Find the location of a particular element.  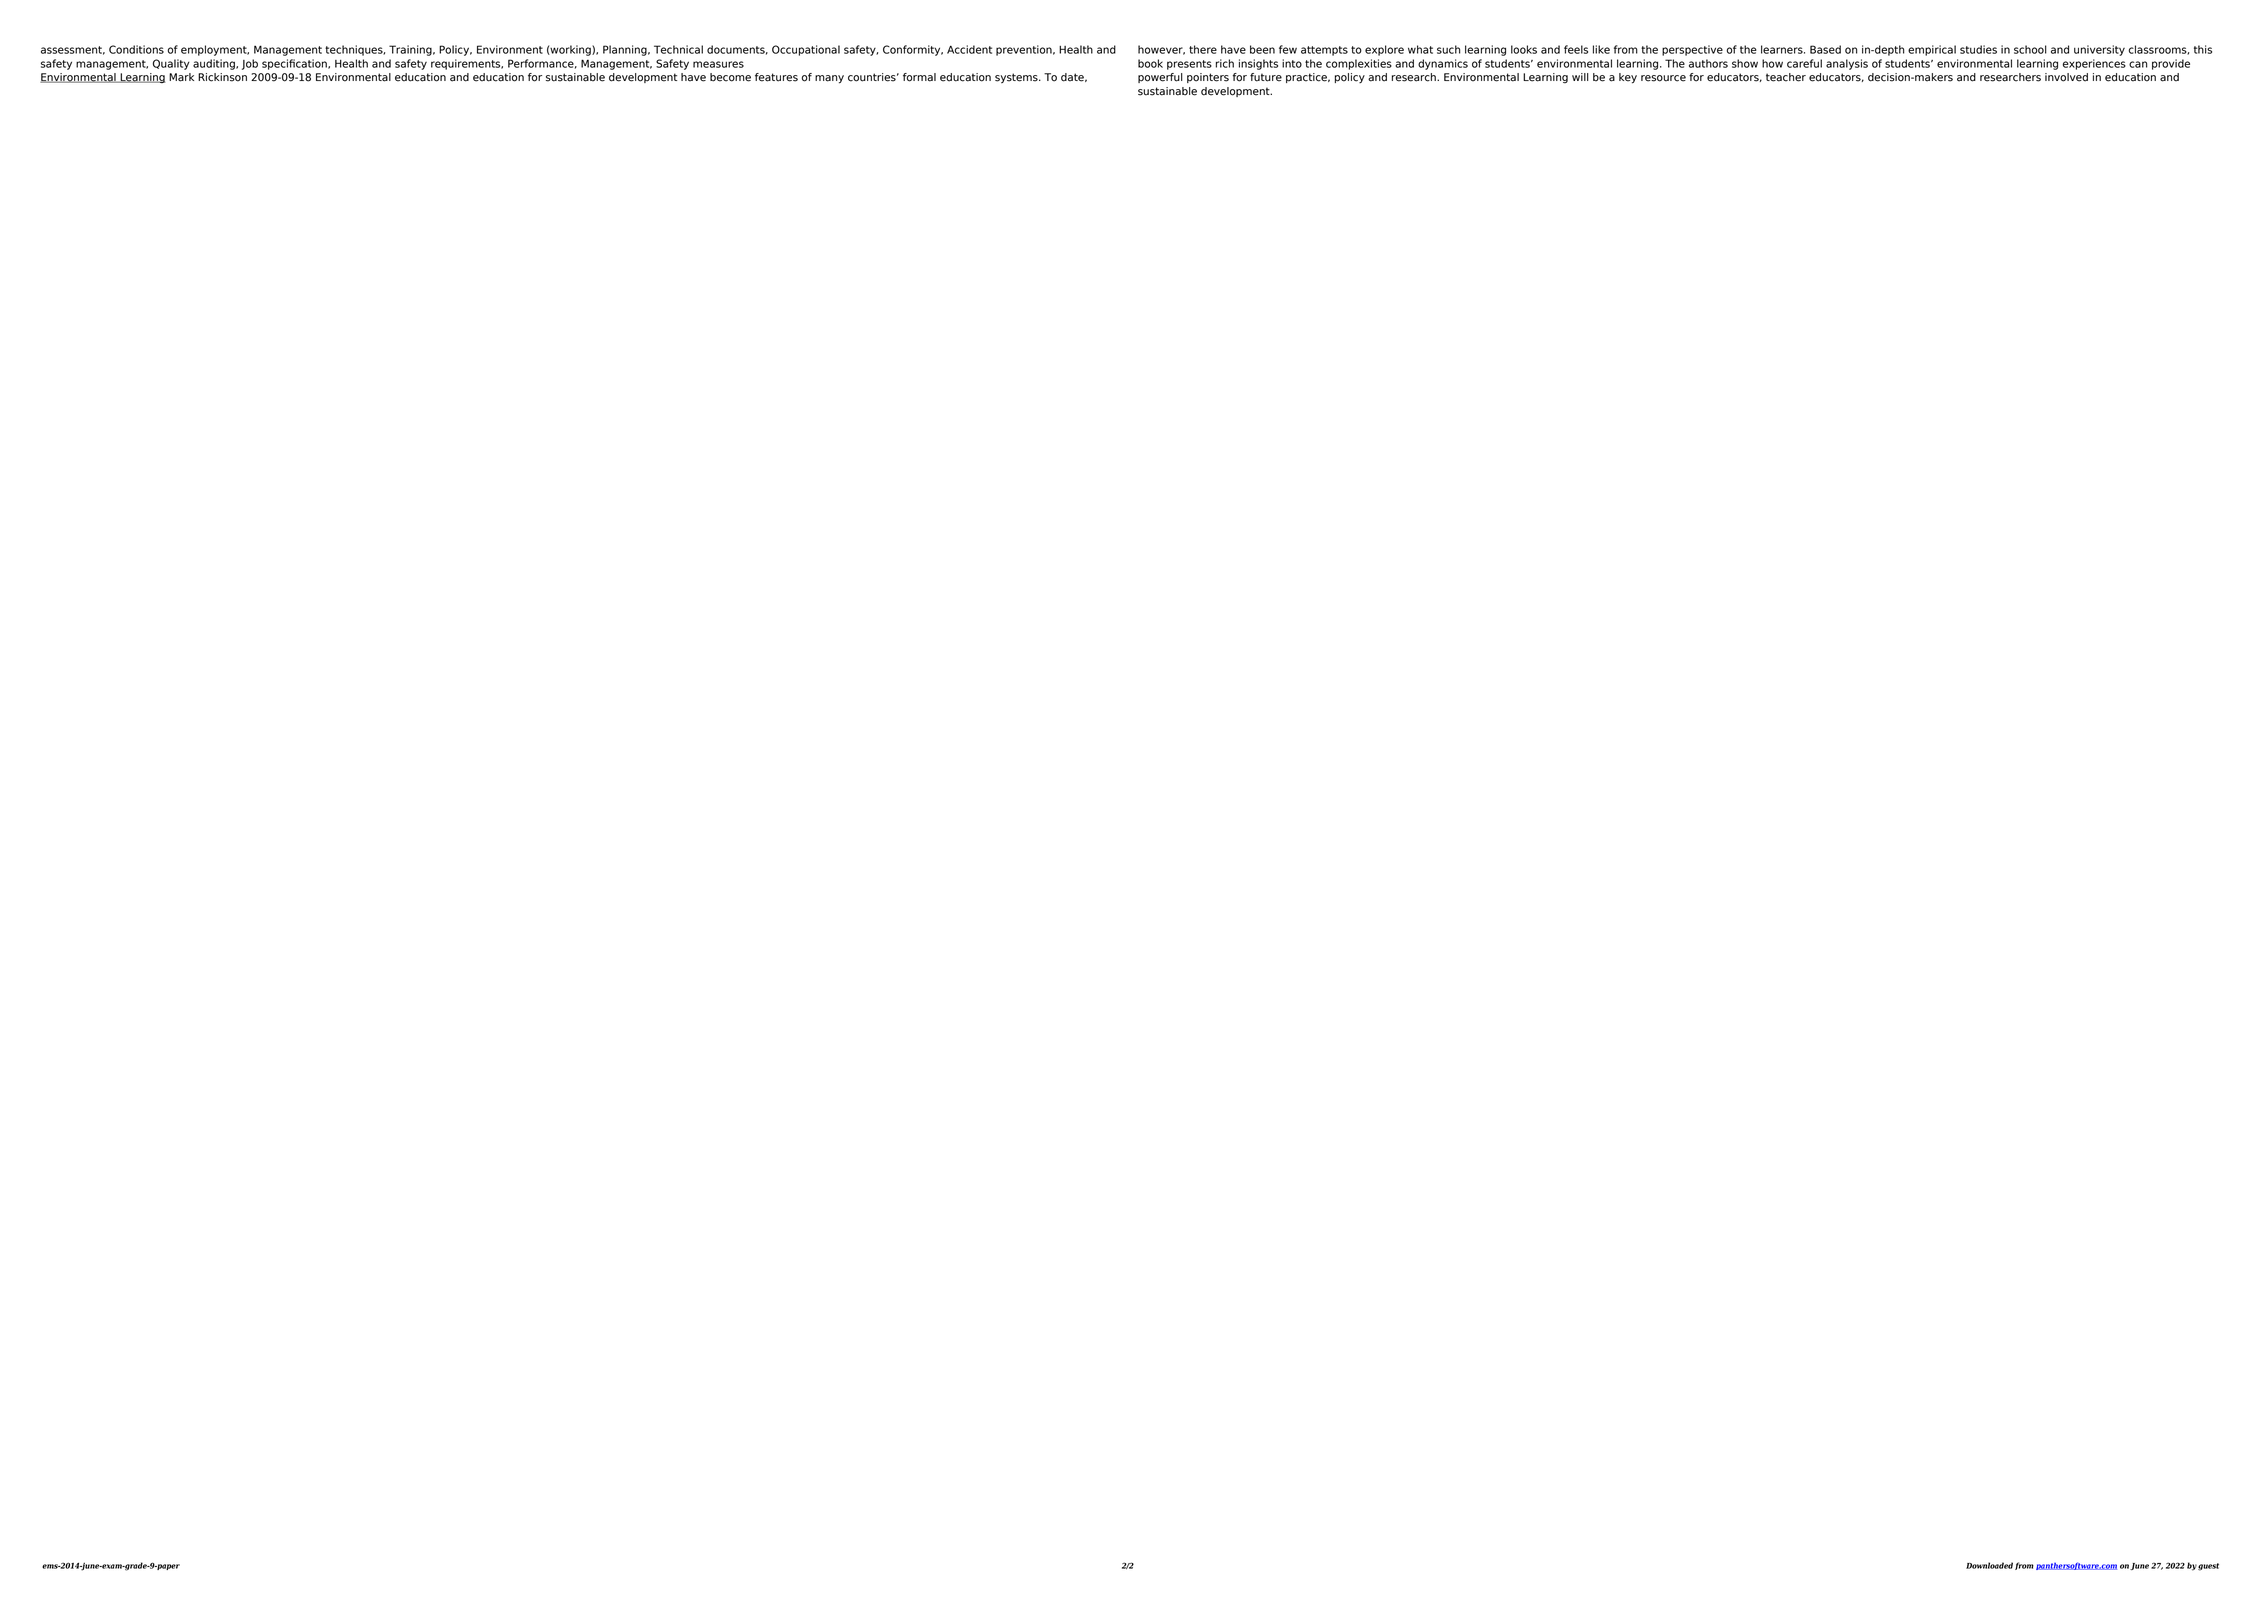

Job is located at coordinates (250, 64).
